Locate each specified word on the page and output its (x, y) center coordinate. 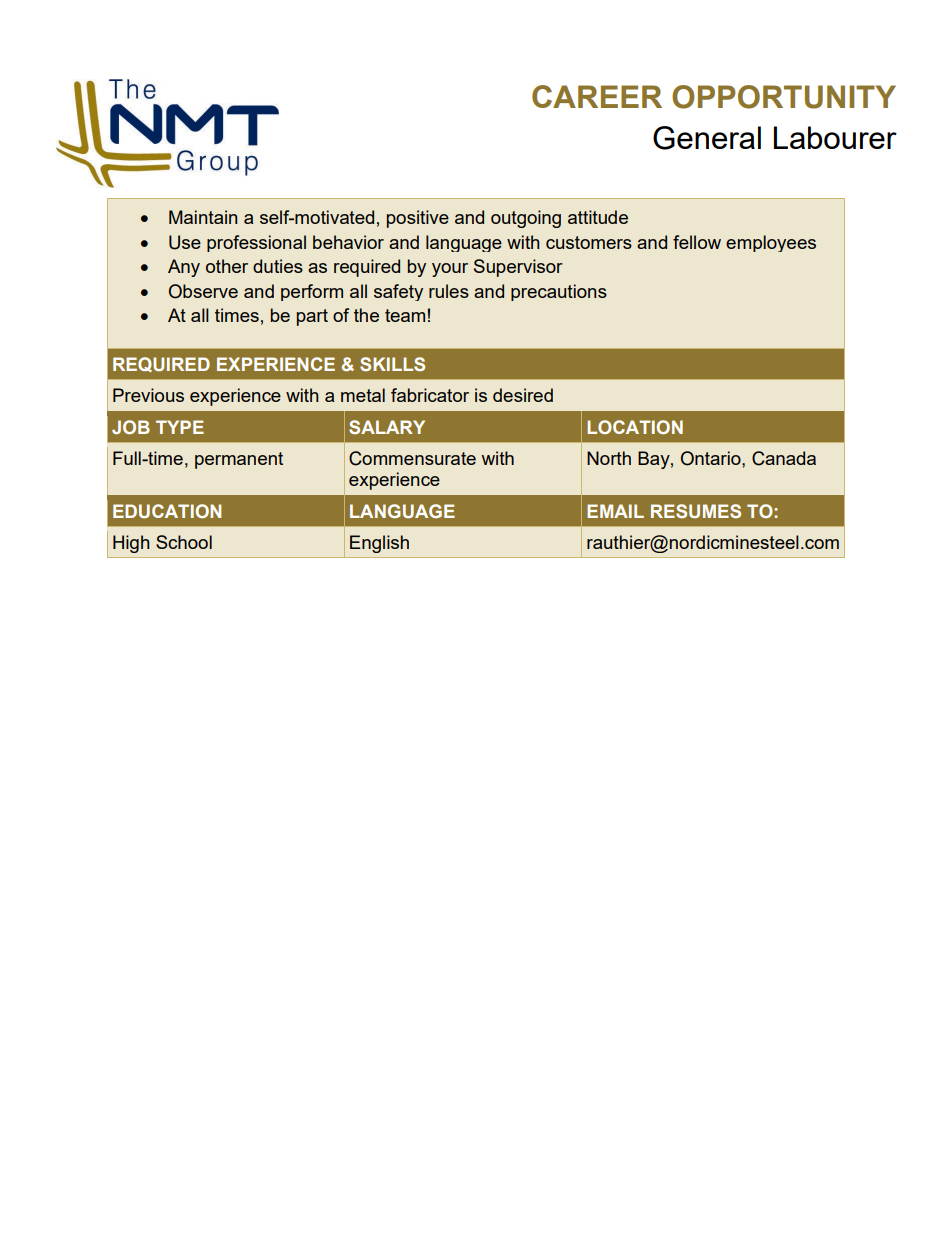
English (379, 544)
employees (771, 243)
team (405, 315)
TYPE (180, 427)
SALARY (387, 427)
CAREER (597, 96)
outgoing (526, 219)
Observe (203, 291)
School (184, 542)
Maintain (203, 217)
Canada (784, 458)
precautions (559, 292)
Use (185, 242)
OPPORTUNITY (784, 97)
